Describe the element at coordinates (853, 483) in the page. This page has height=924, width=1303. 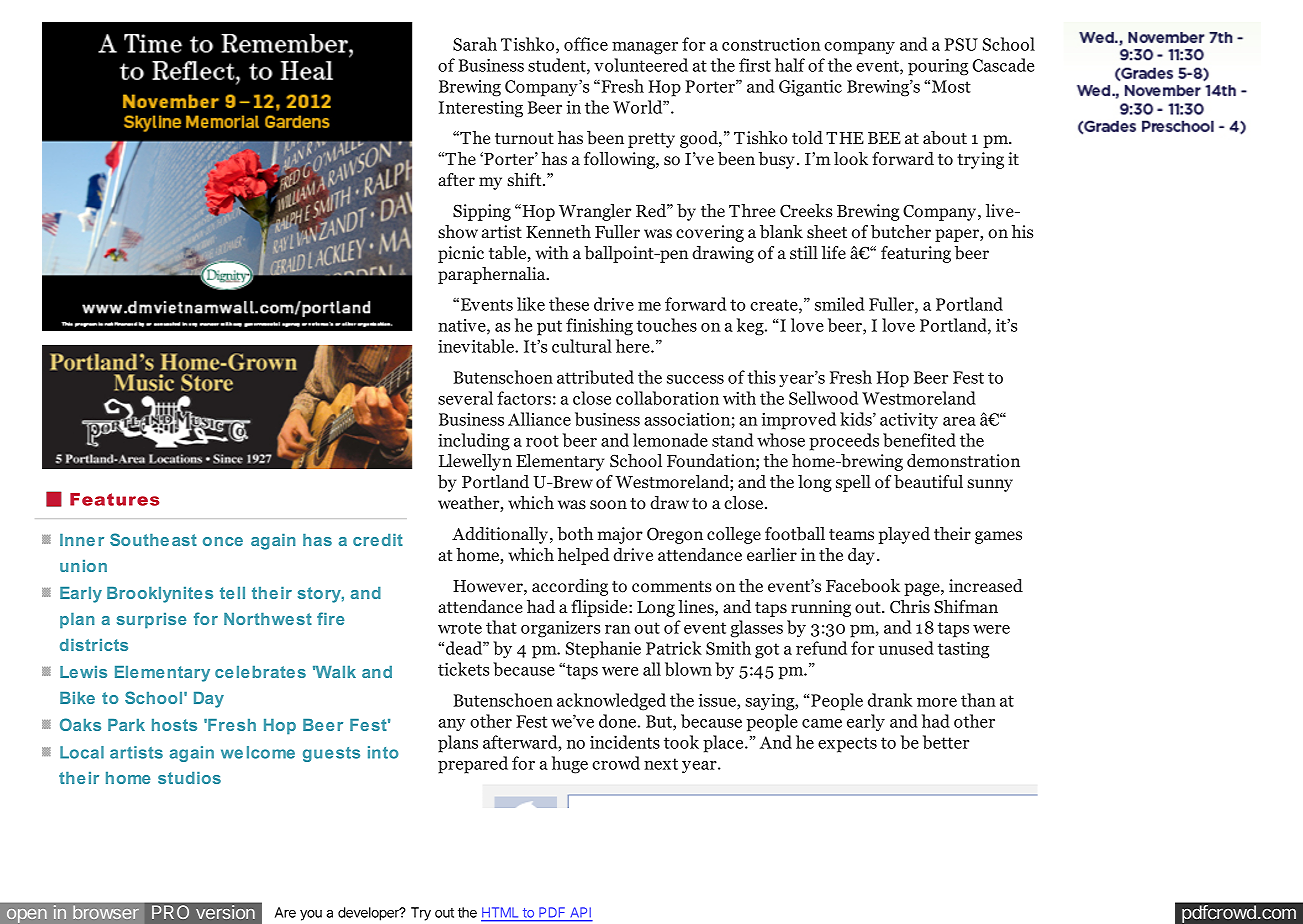
I see `spell` at that location.
